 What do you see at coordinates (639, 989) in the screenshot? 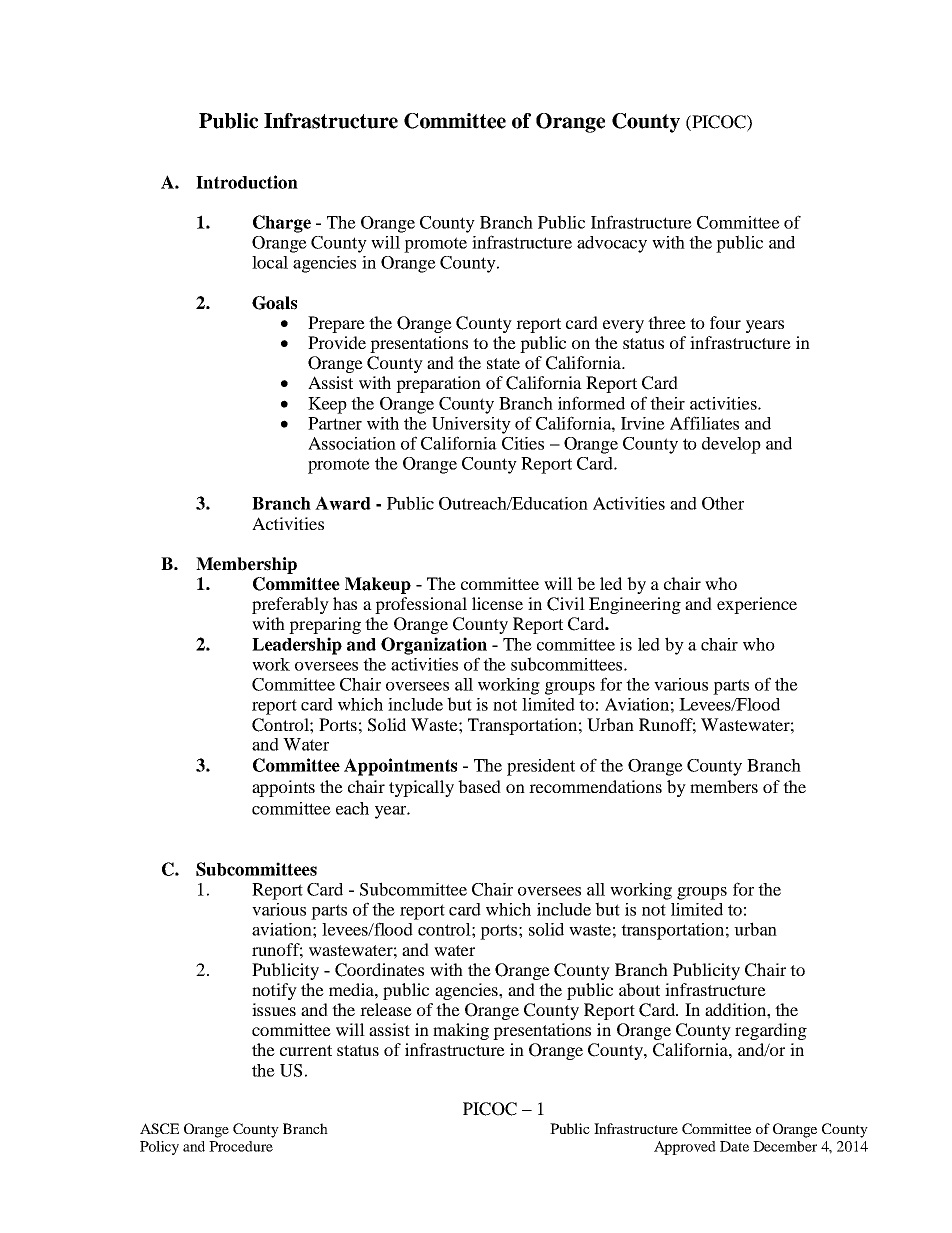
I see `about` at bounding box center [639, 989].
